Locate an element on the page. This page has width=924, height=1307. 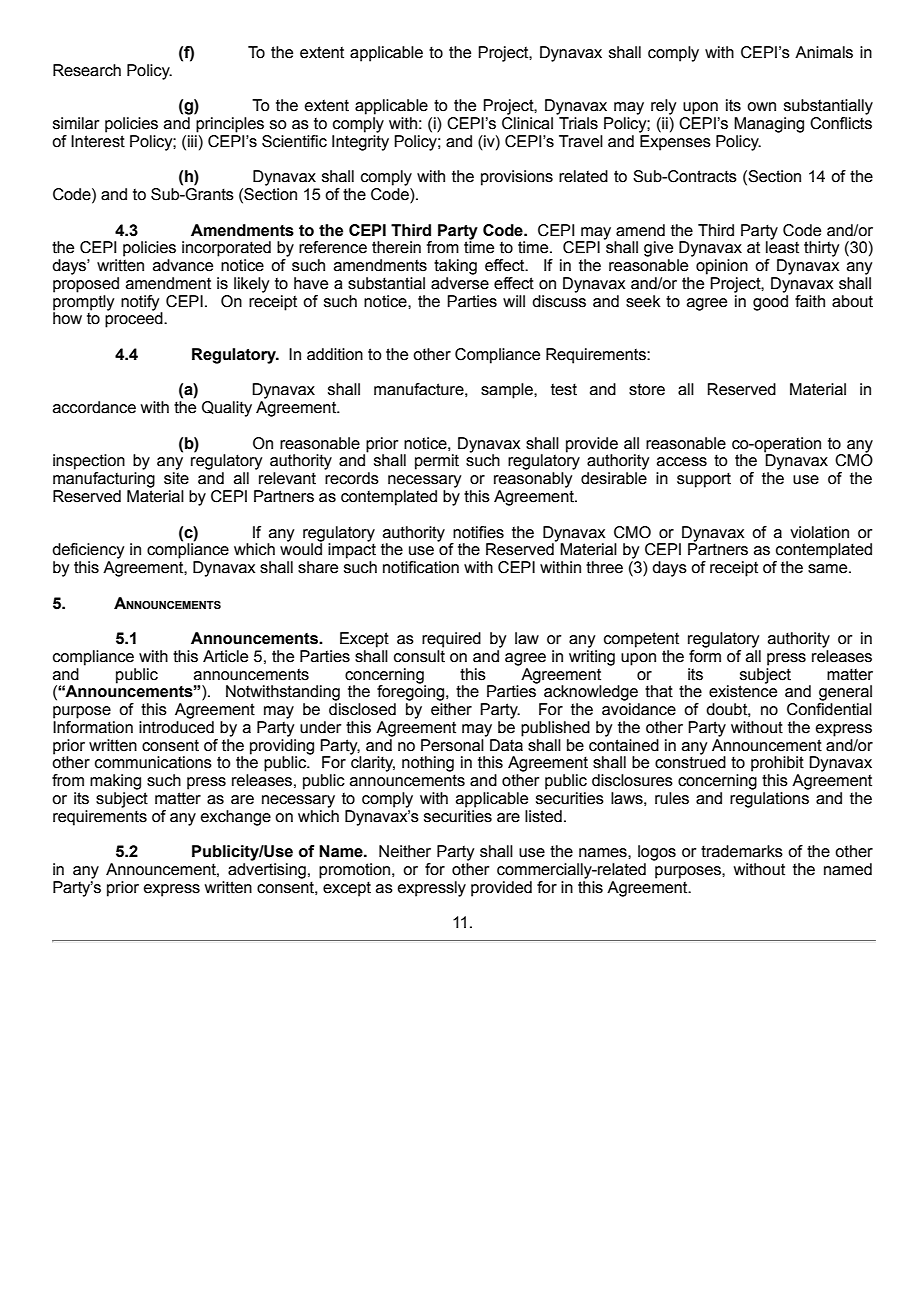
advance is located at coordinates (183, 265).
